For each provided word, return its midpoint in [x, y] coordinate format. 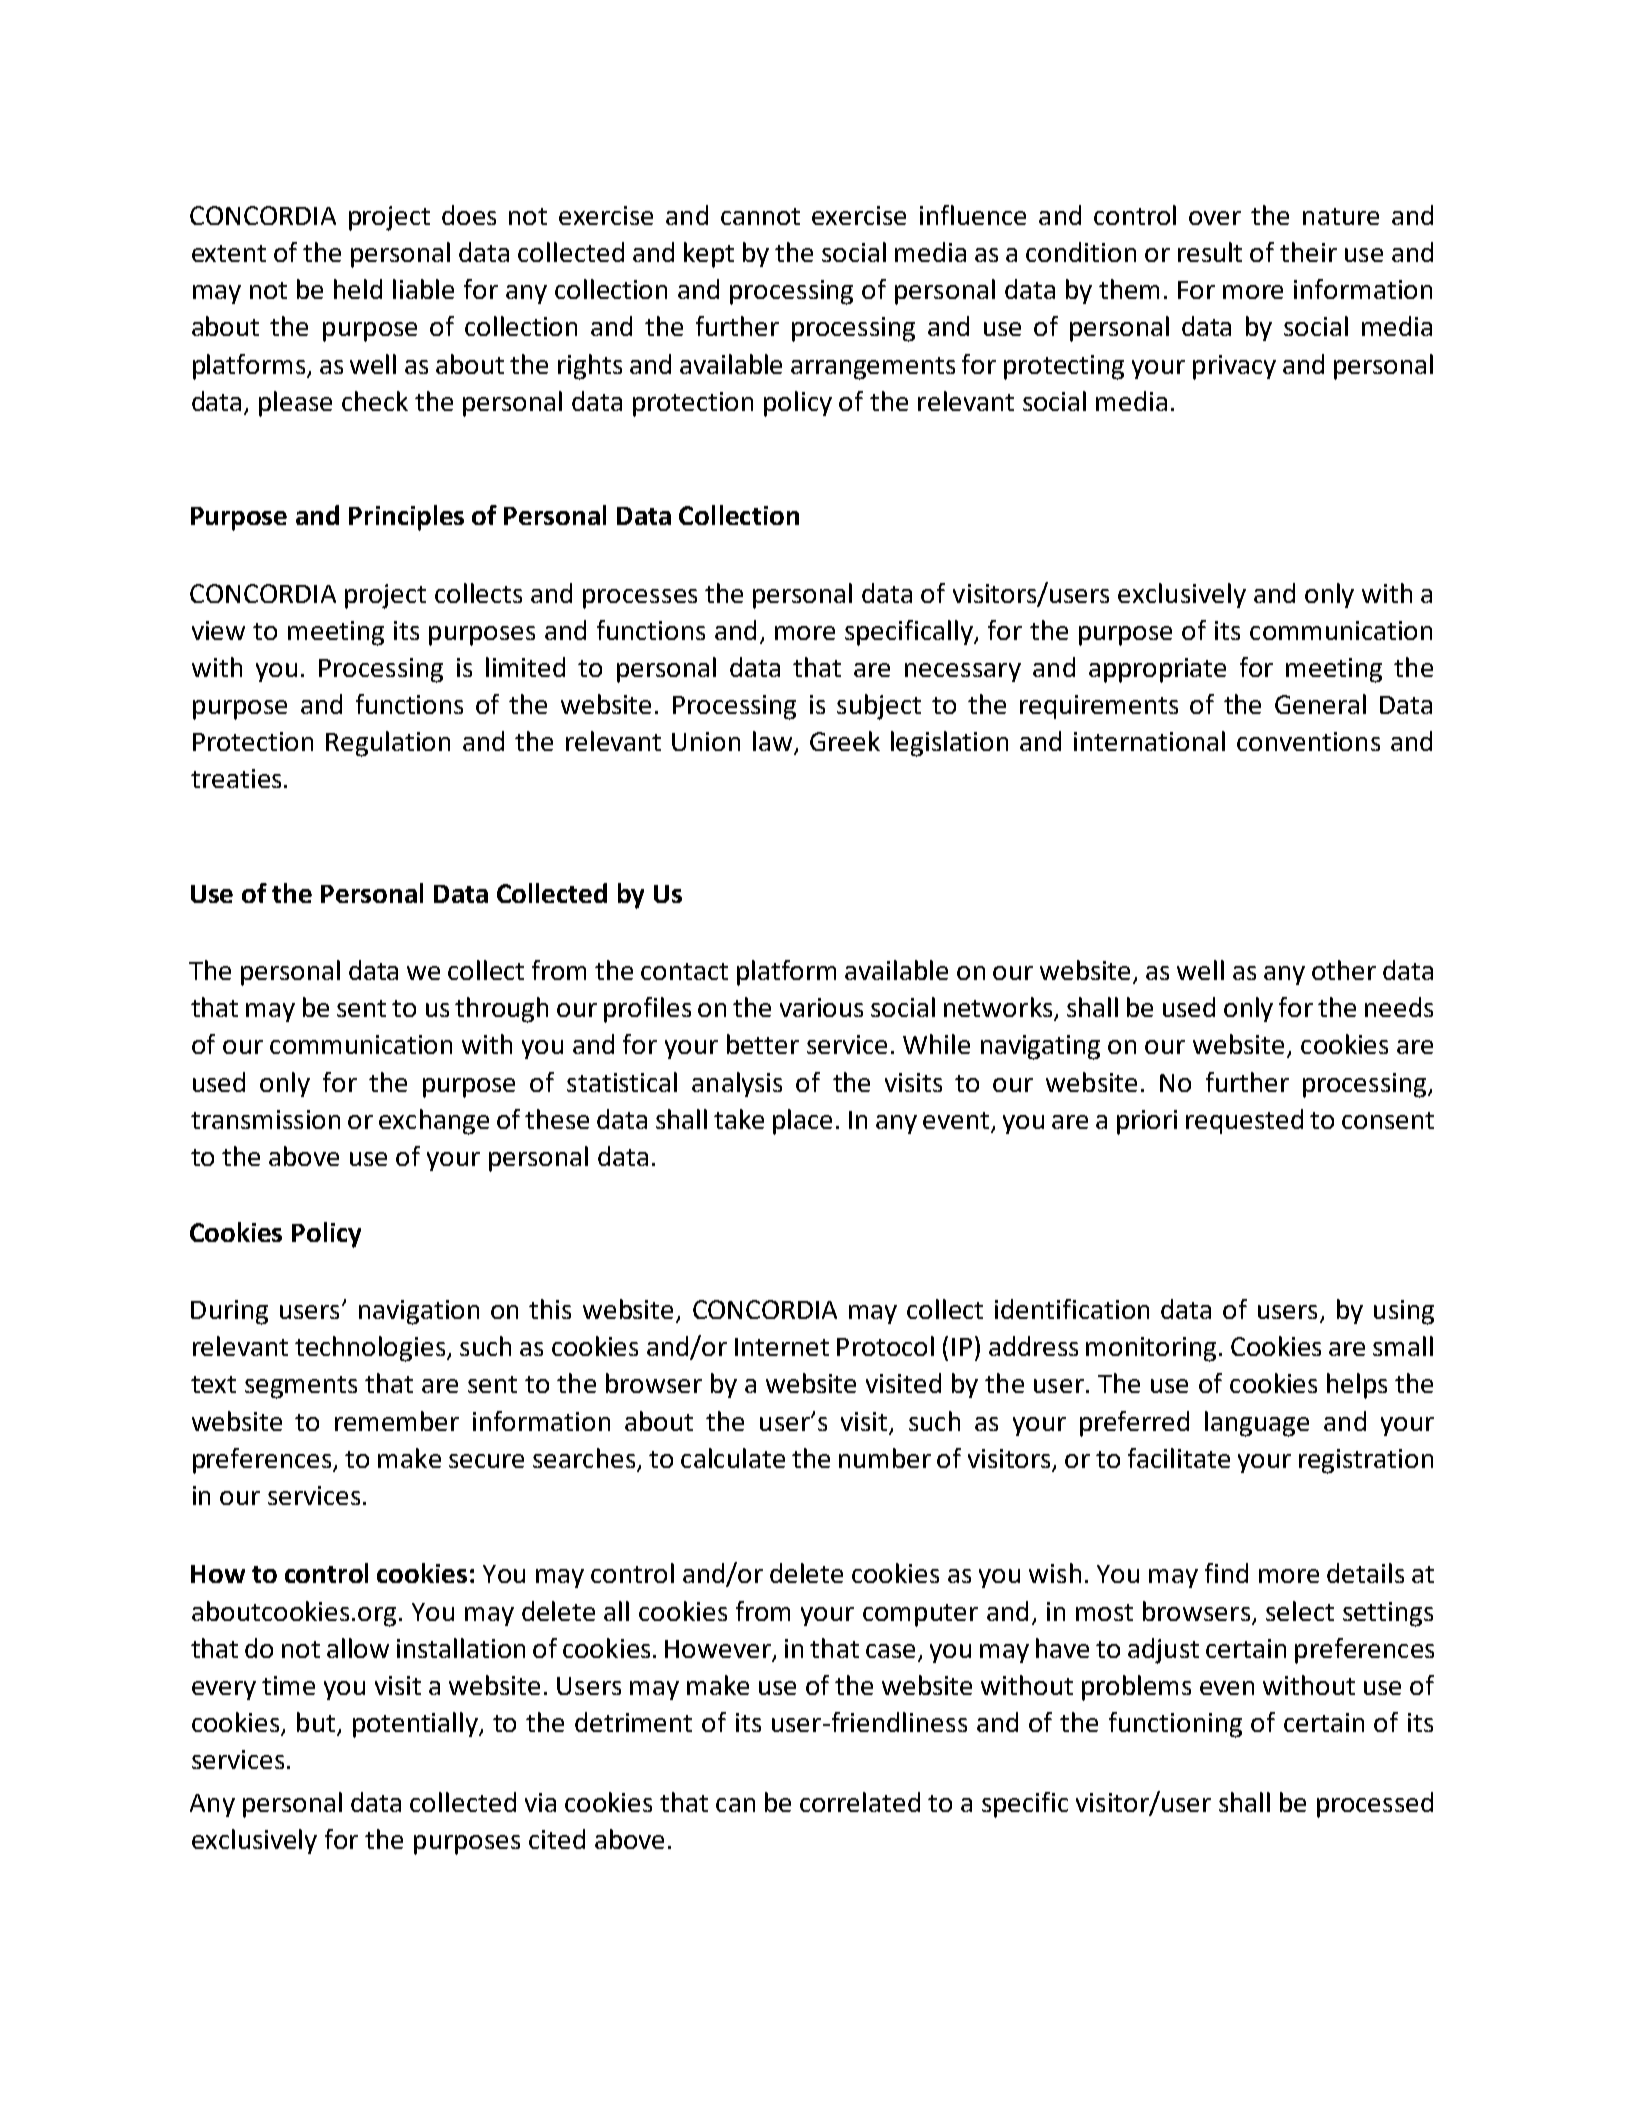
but [316, 1722]
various [821, 1007]
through [501, 1010]
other [1344, 970]
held [358, 289]
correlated [860, 1802]
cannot [760, 216]
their [1308, 252]
